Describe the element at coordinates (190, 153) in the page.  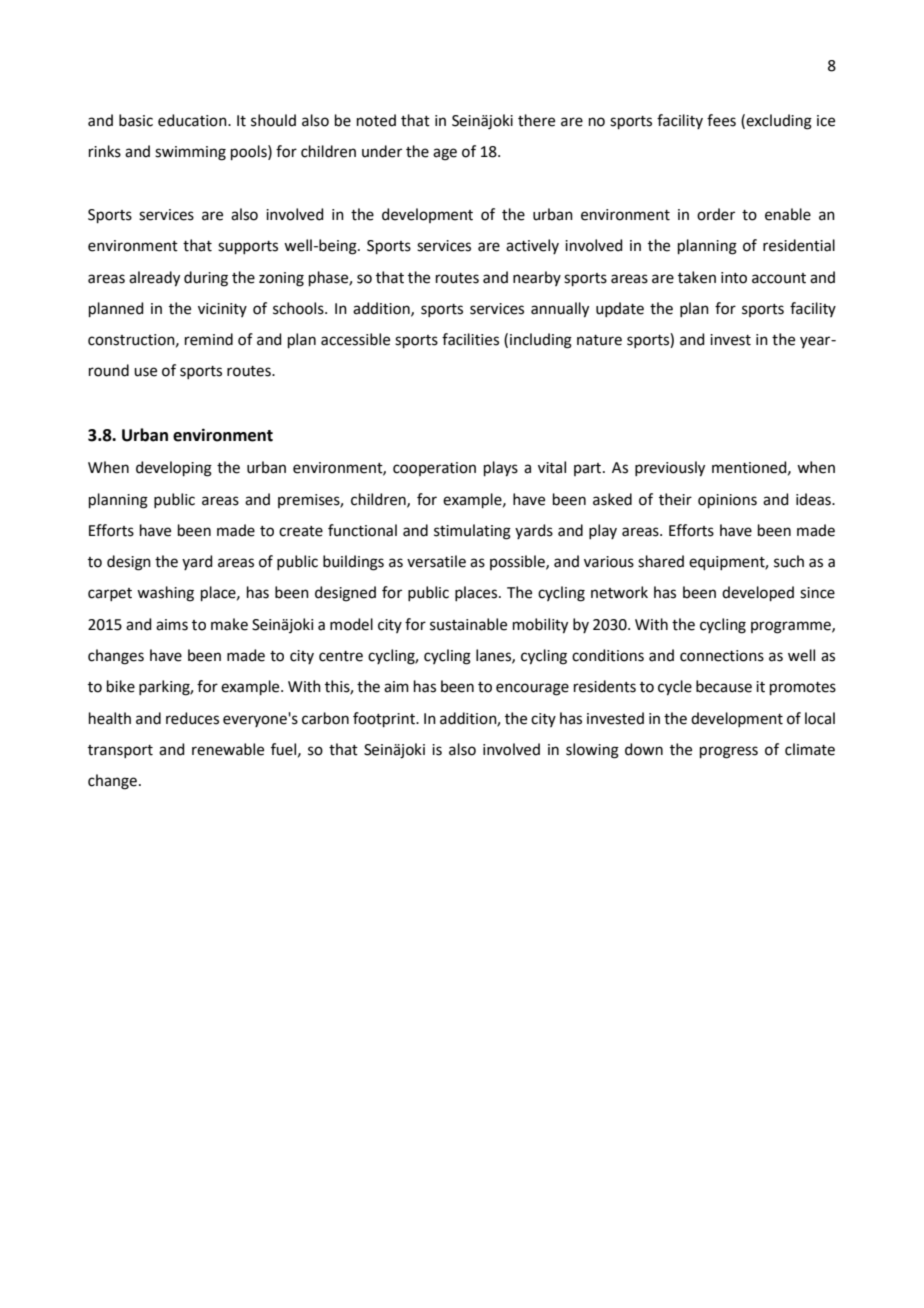
I see `swimming` at that location.
